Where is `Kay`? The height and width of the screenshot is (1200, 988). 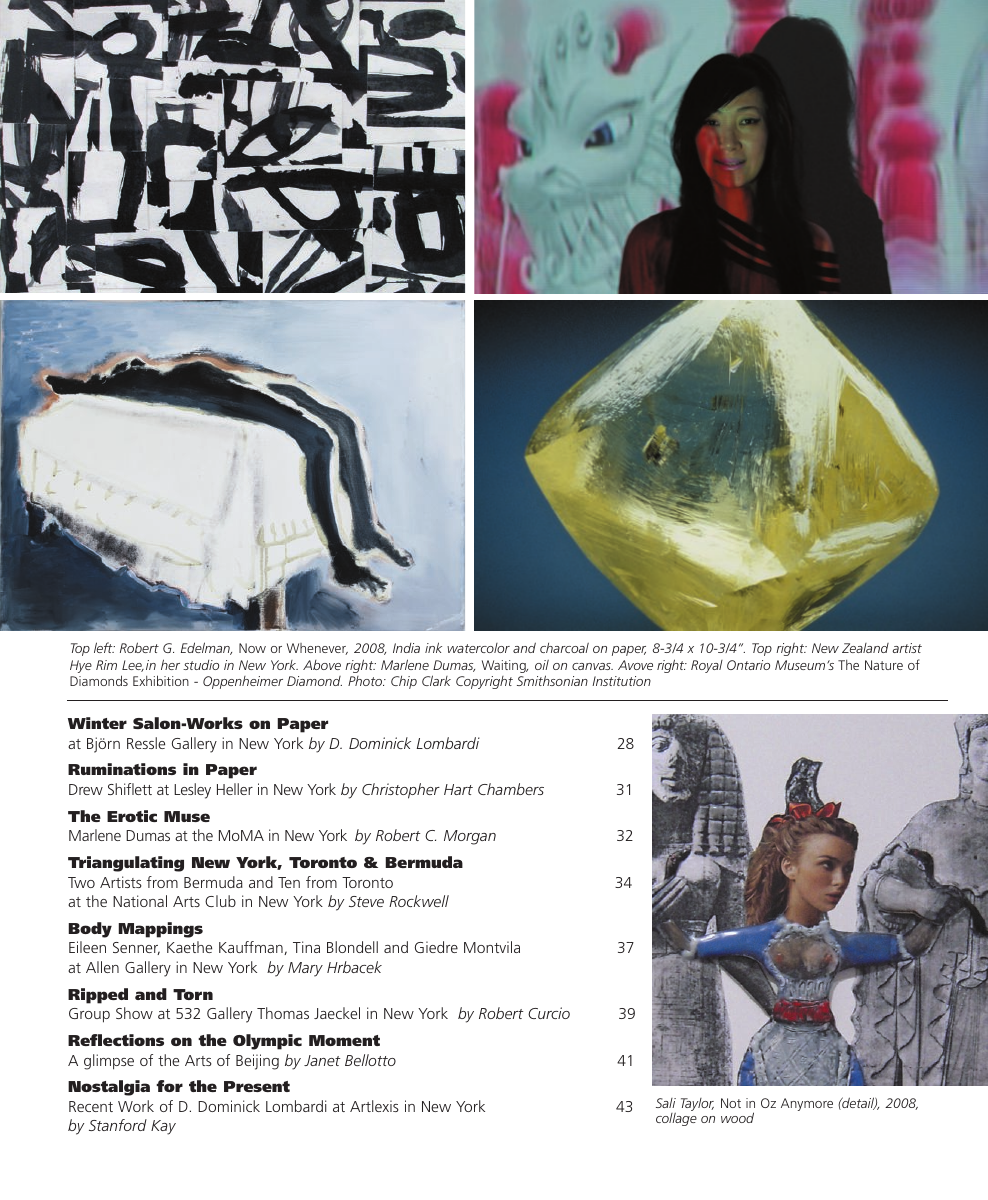 Kay is located at coordinates (163, 1127).
